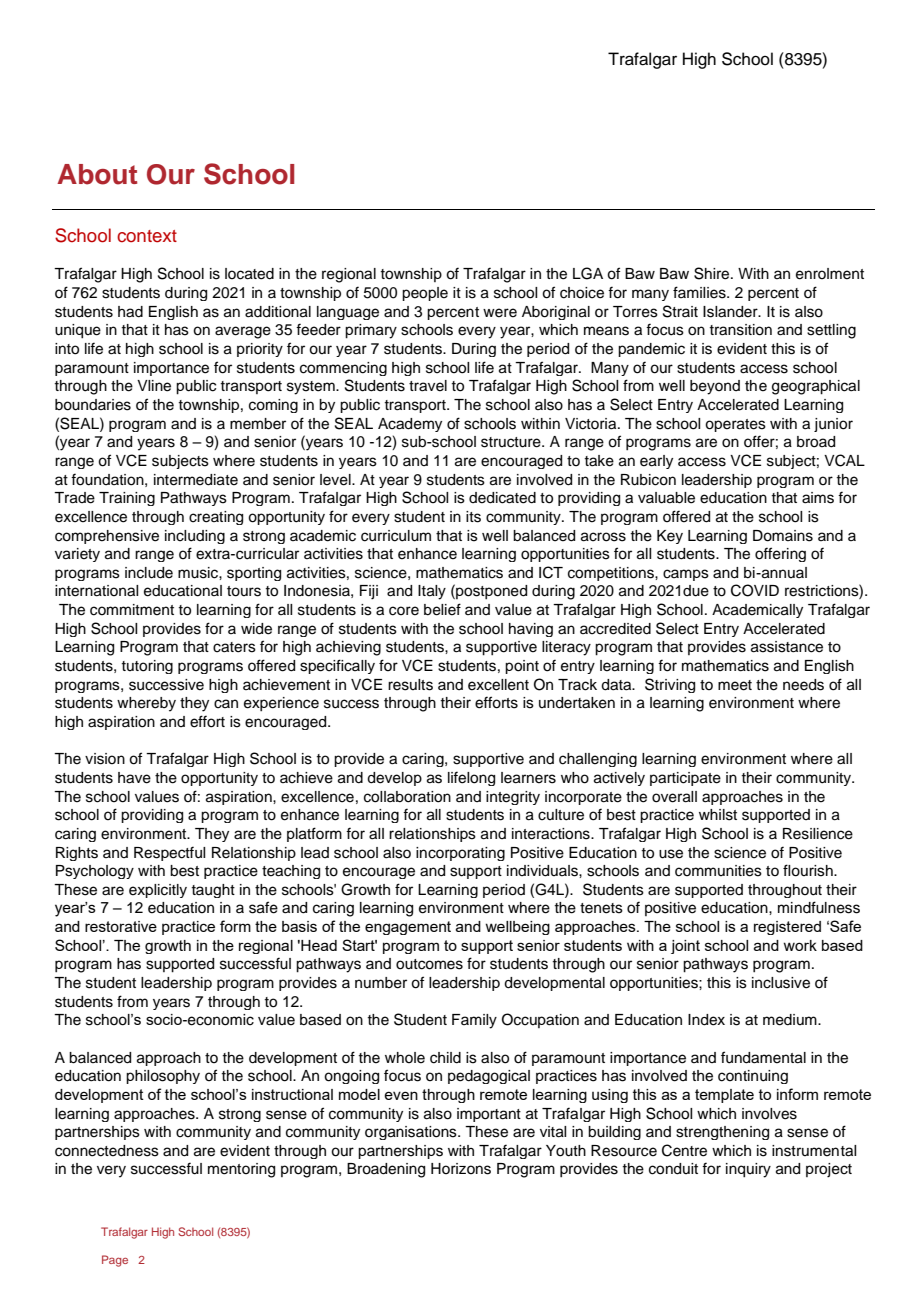 This screenshot has width=924, height=1308. Describe the element at coordinates (195, 537) in the screenshot. I see `including` at that location.
